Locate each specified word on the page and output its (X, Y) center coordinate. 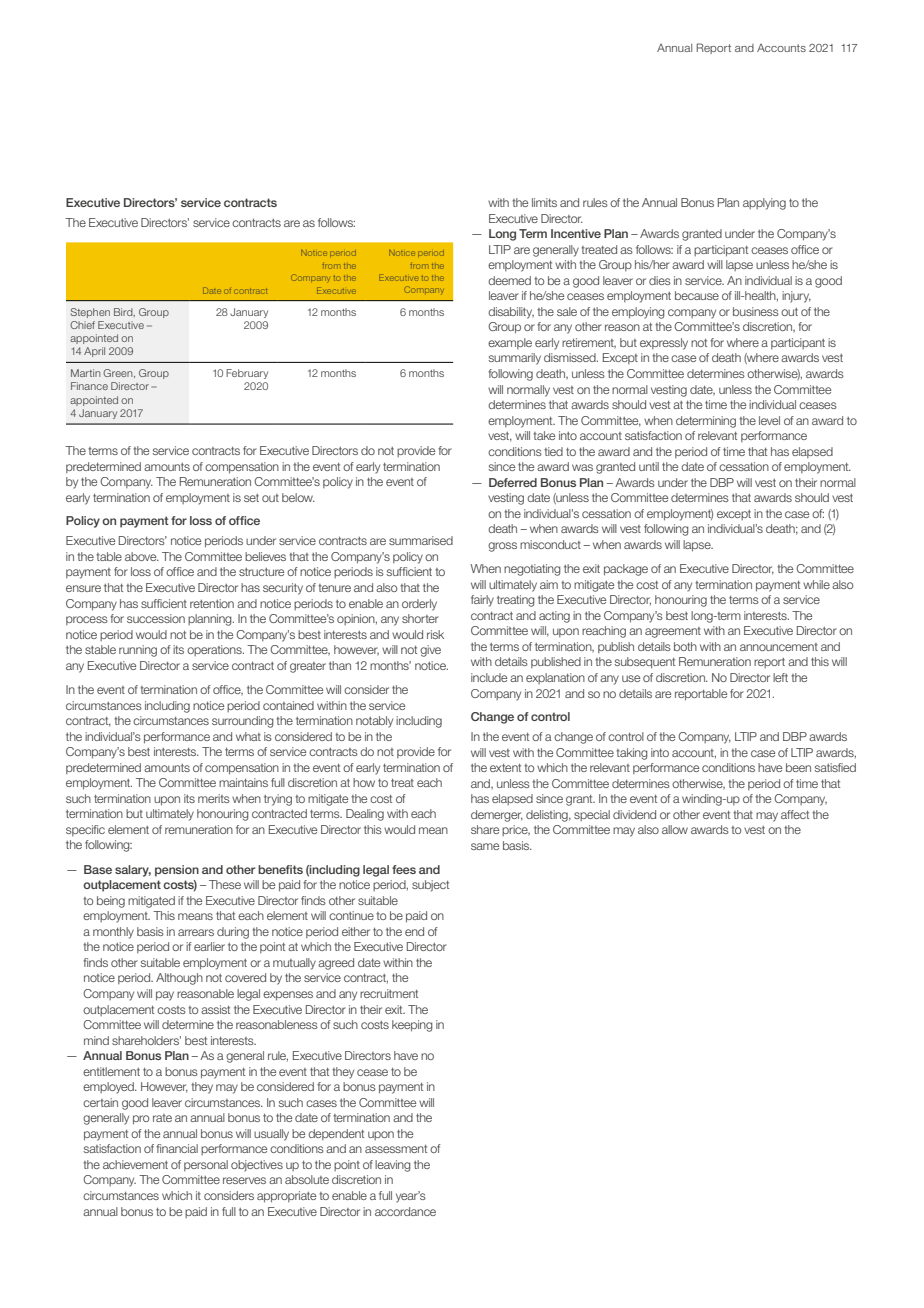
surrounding (243, 722)
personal (206, 1165)
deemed (509, 280)
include (489, 677)
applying (764, 204)
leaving (393, 1166)
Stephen (90, 313)
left (780, 677)
